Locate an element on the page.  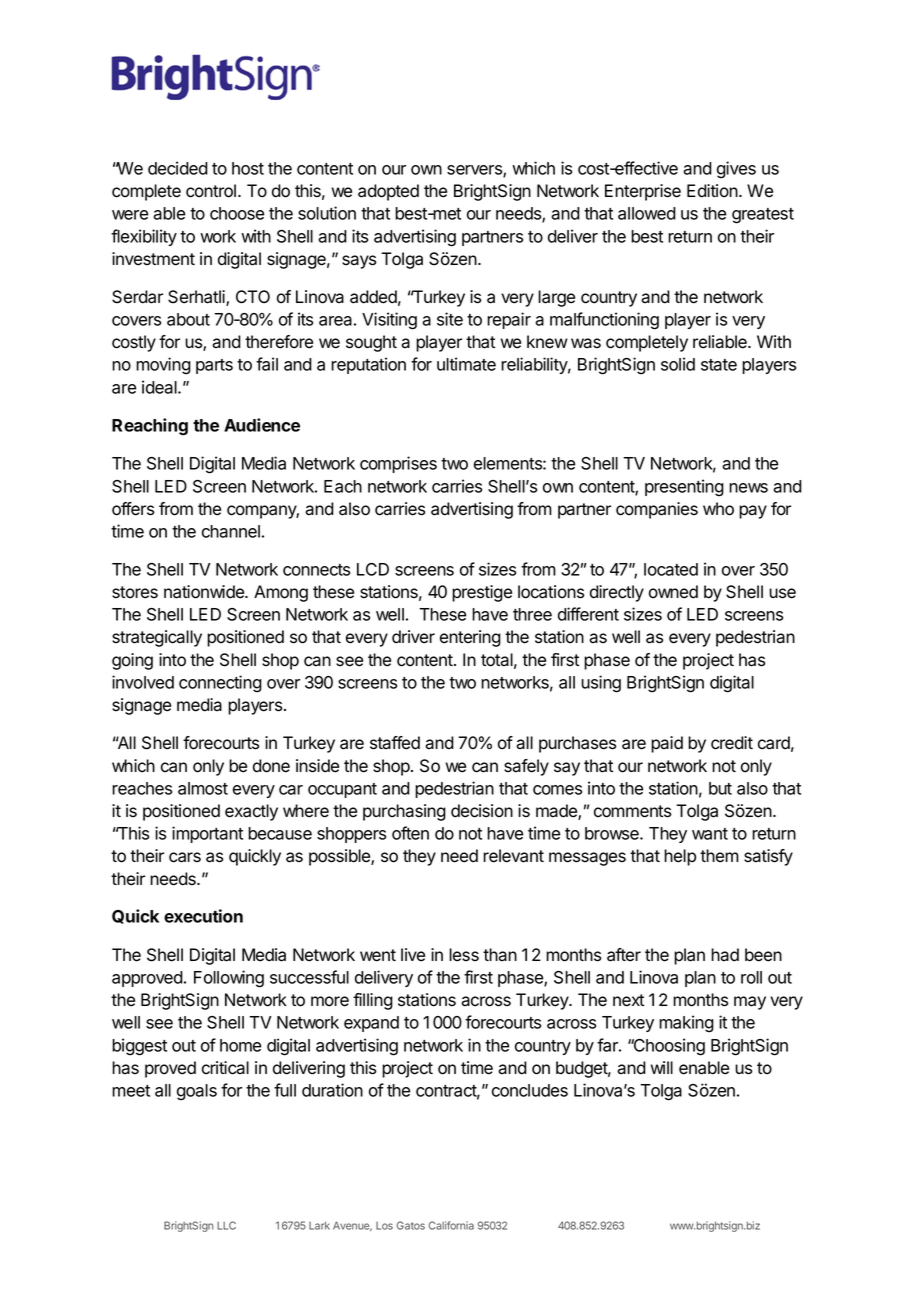
adopted is located at coordinates (388, 192).
